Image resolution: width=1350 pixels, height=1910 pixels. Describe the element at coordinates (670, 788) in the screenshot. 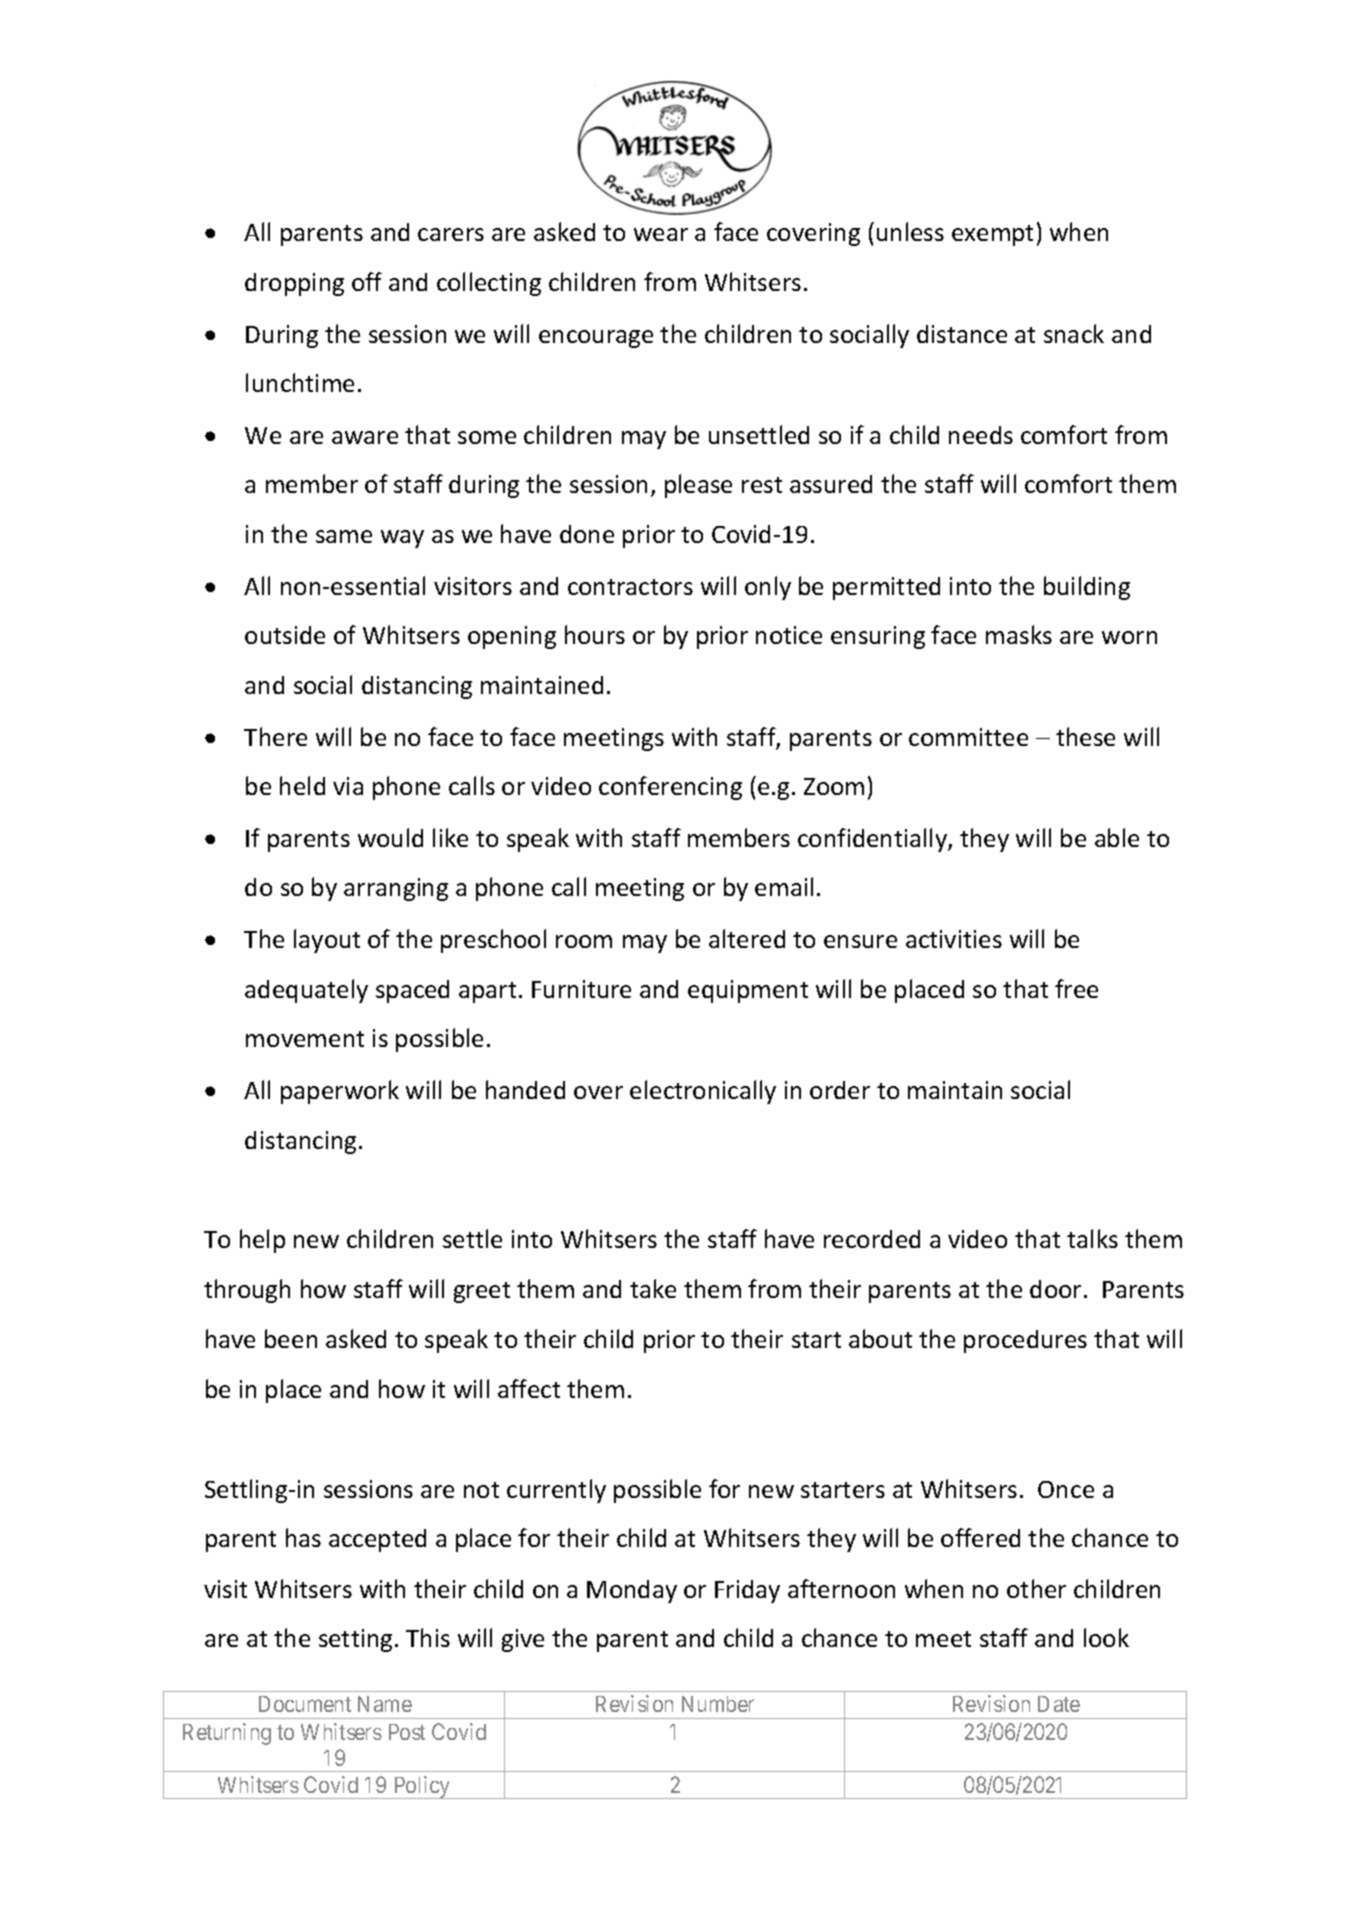

I see `conferencing` at that location.
